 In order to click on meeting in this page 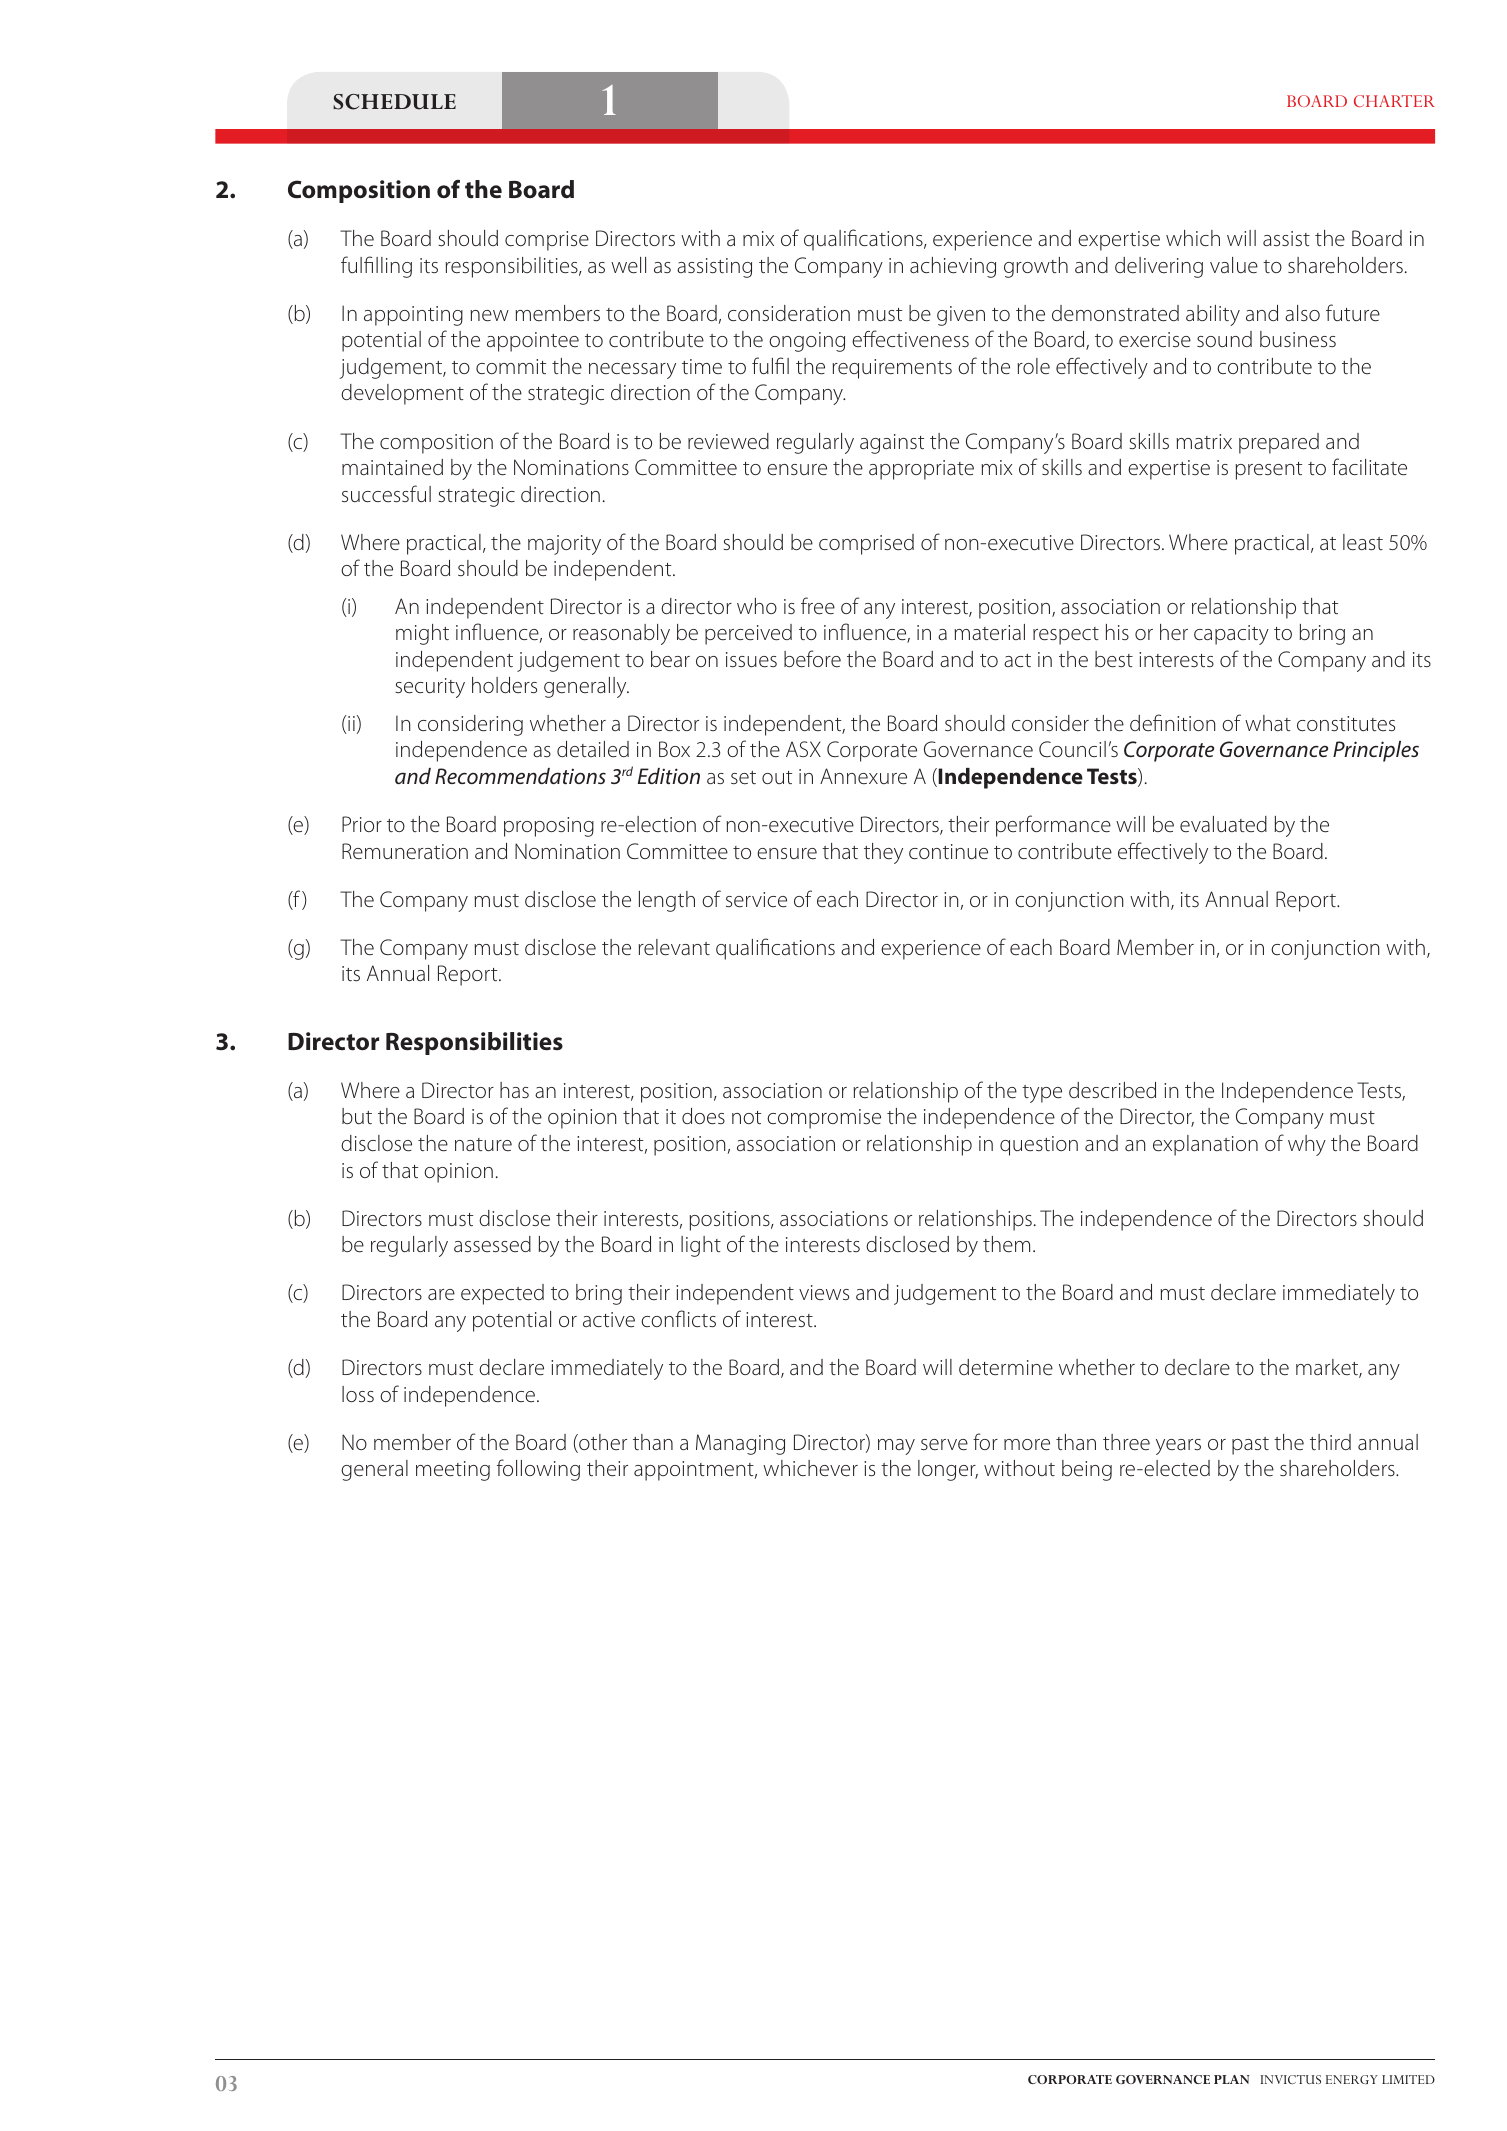, I will do `click(453, 1471)`.
